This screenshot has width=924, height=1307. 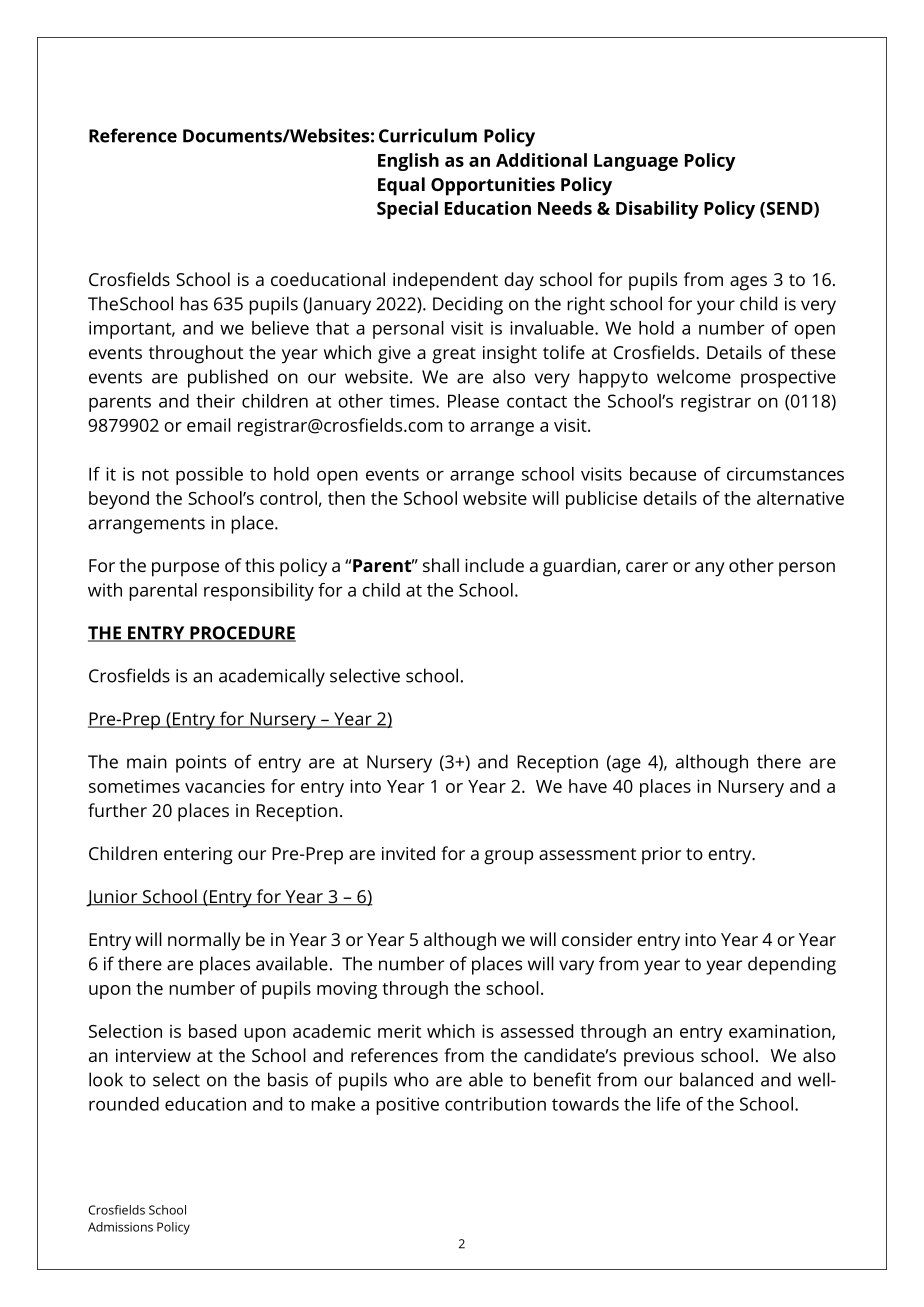 What do you see at coordinates (441, 565) in the screenshot?
I see `shall` at bounding box center [441, 565].
